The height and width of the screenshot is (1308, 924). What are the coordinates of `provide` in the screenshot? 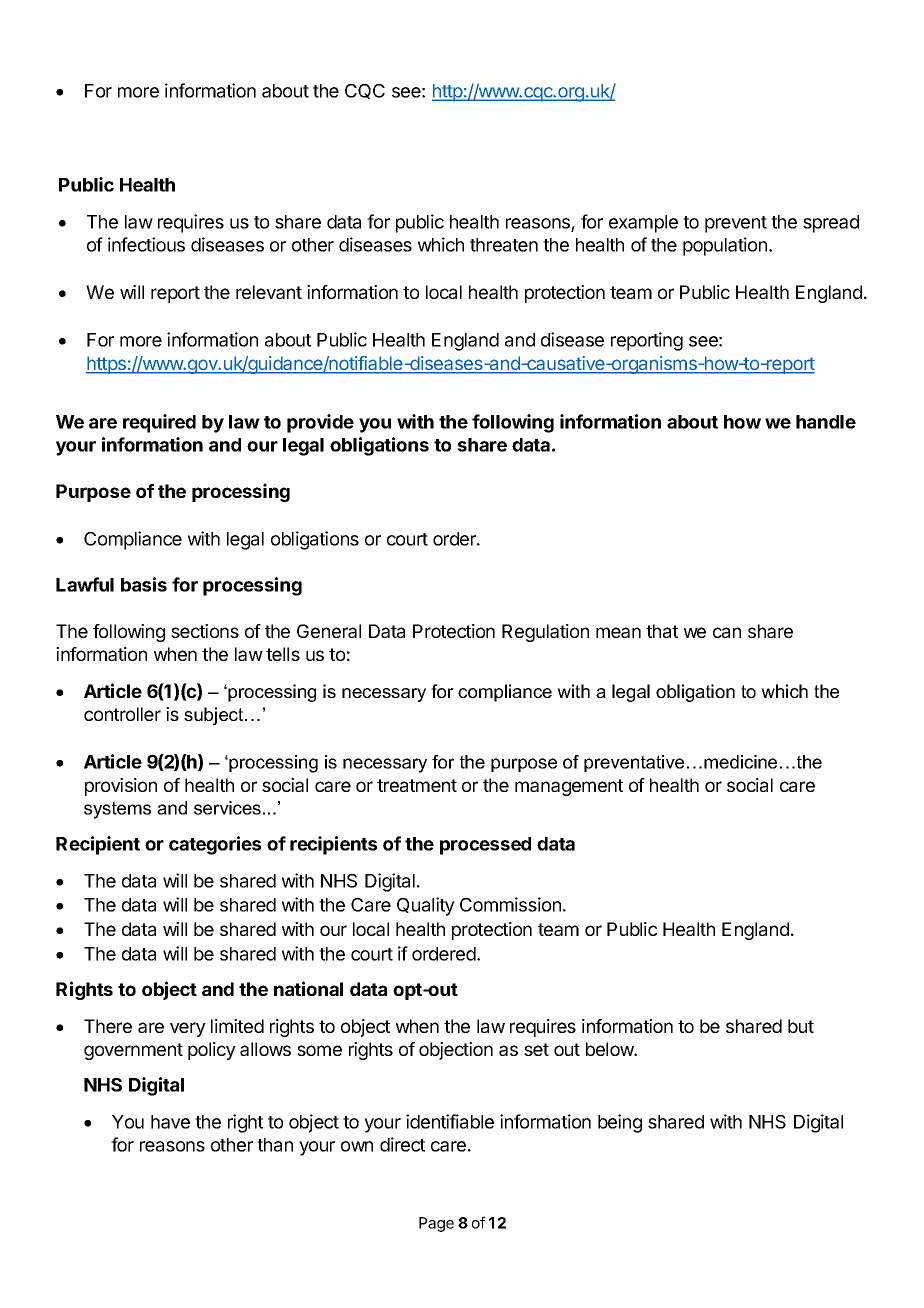 It's located at (320, 423).
